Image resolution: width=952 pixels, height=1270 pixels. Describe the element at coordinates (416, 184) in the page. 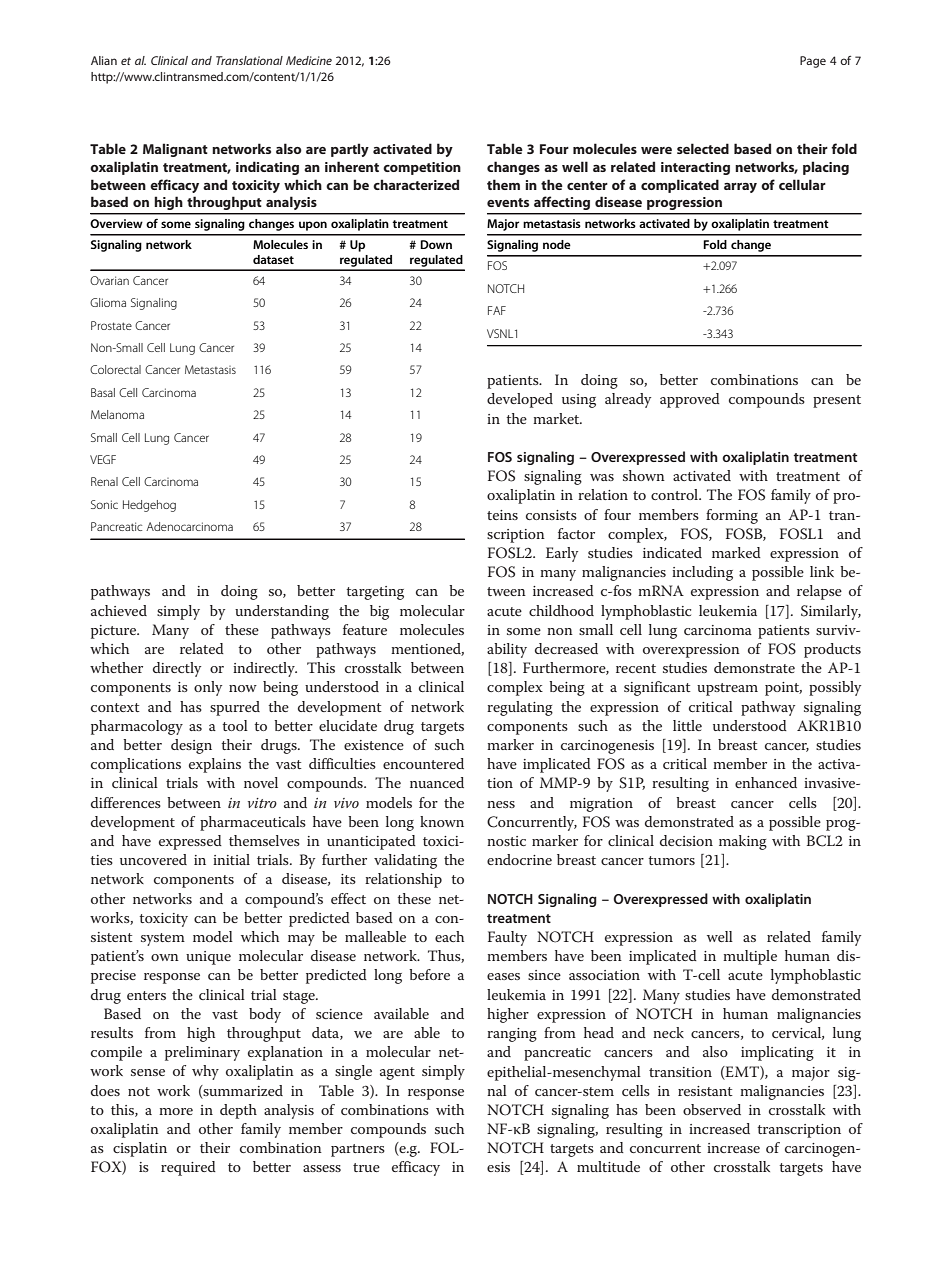

I see `characterized` at that location.
